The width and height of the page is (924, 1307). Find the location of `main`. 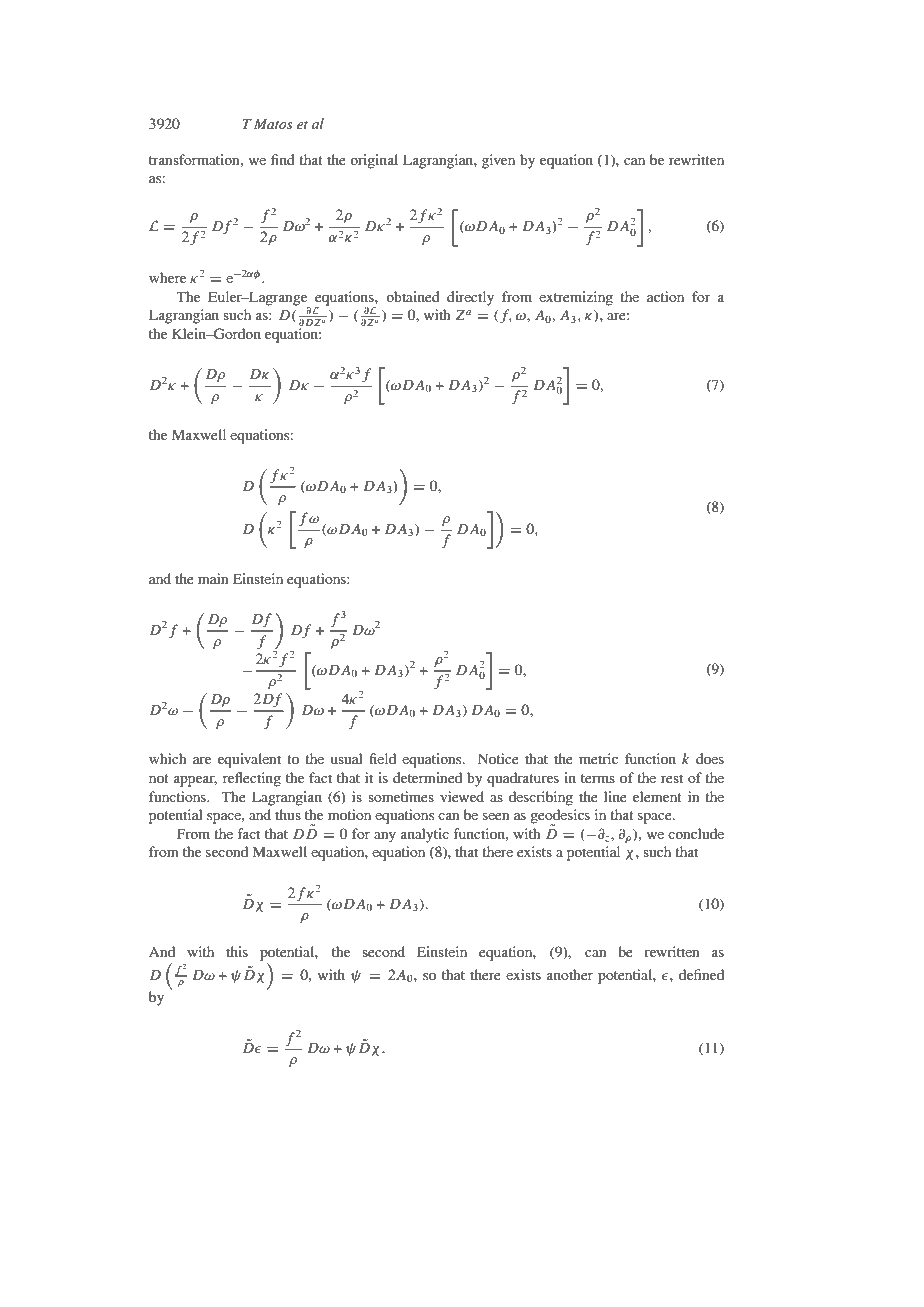

main is located at coordinates (213, 578).
